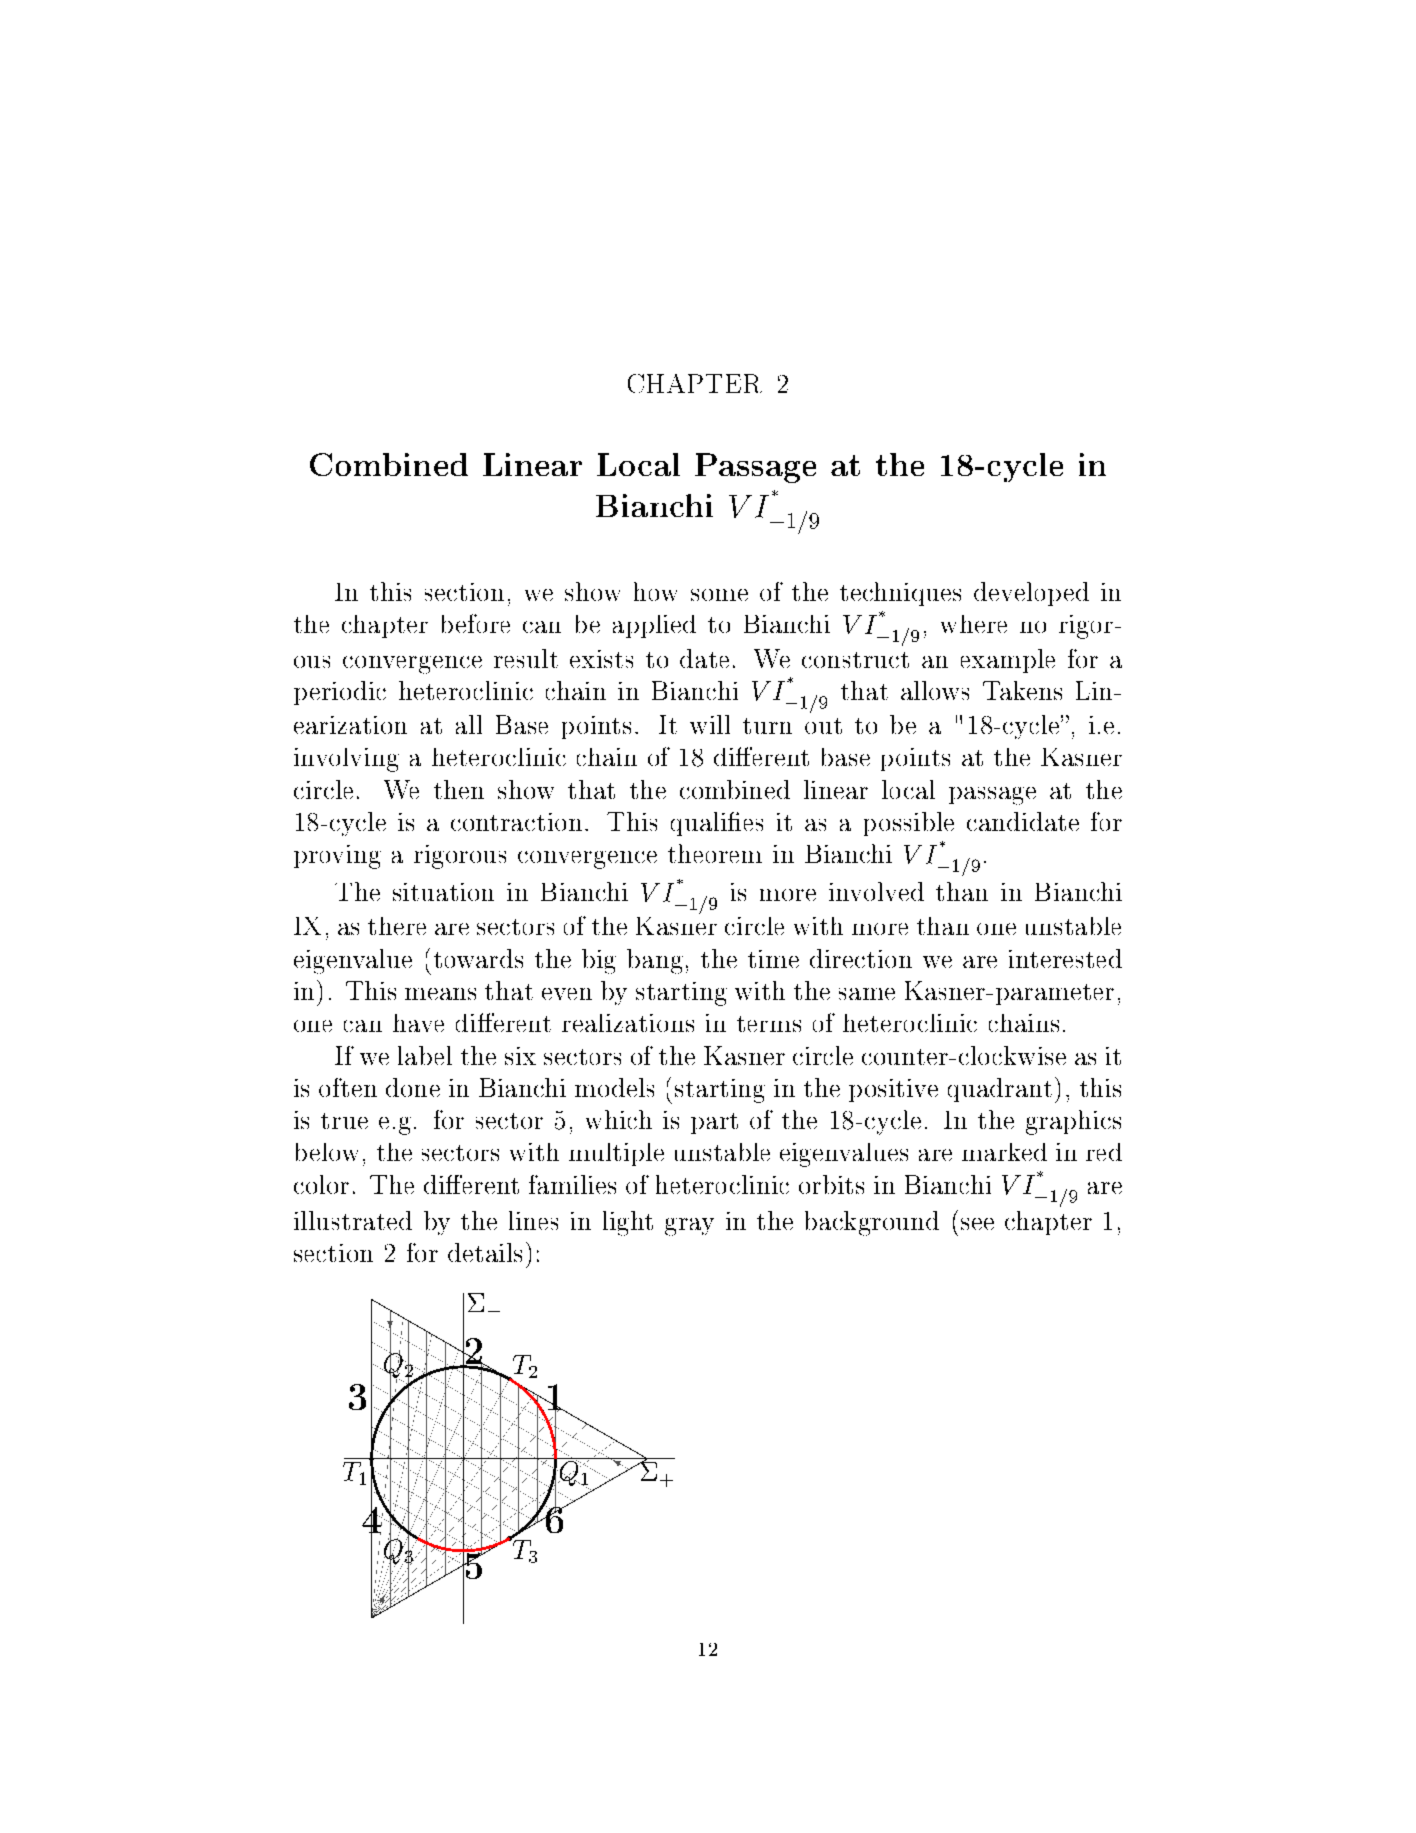 This document has width=1416, height=1833. Describe the element at coordinates (909, 824) in the document. I see `possible` at that location.
